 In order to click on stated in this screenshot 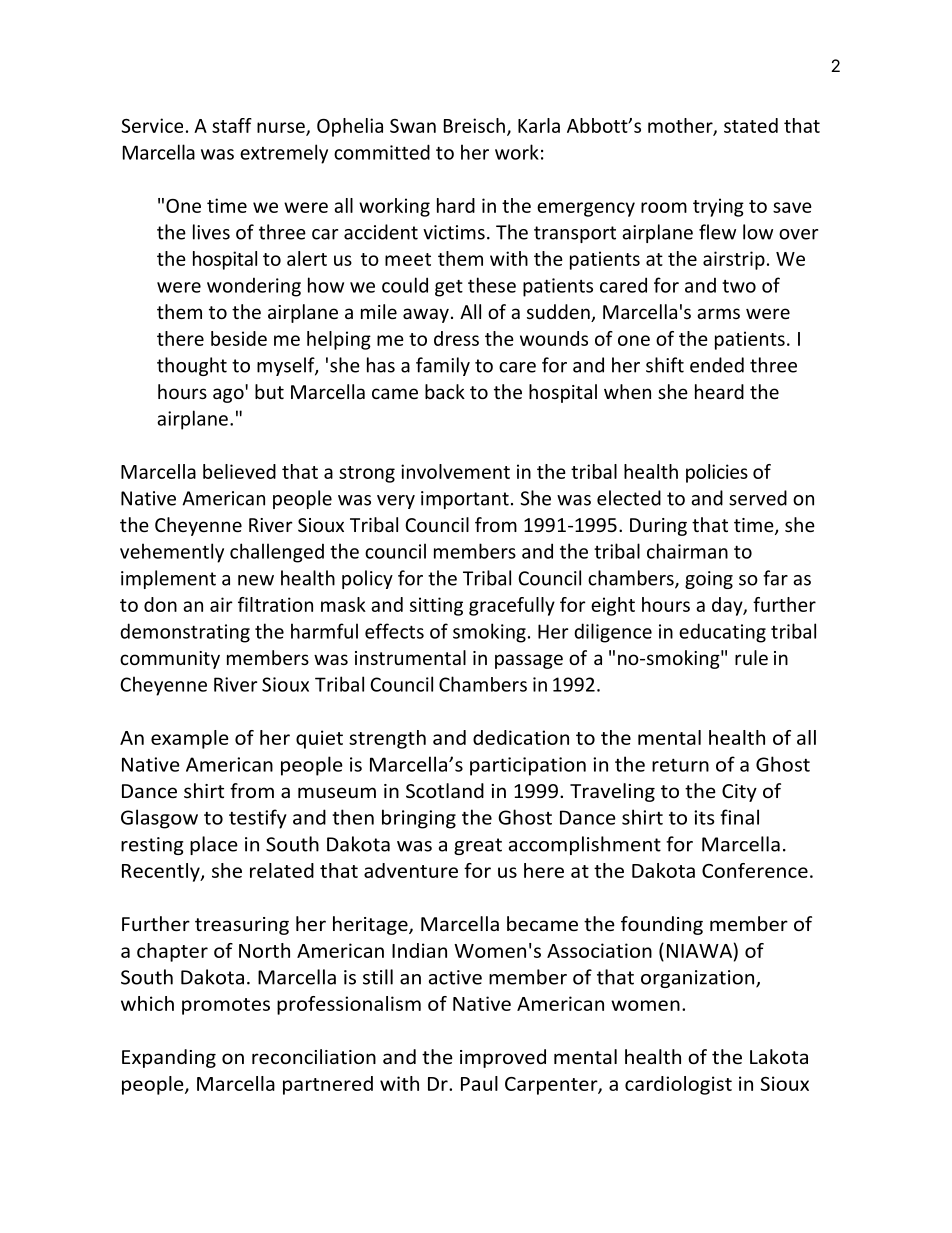, I will do `click(751, 125)`.
